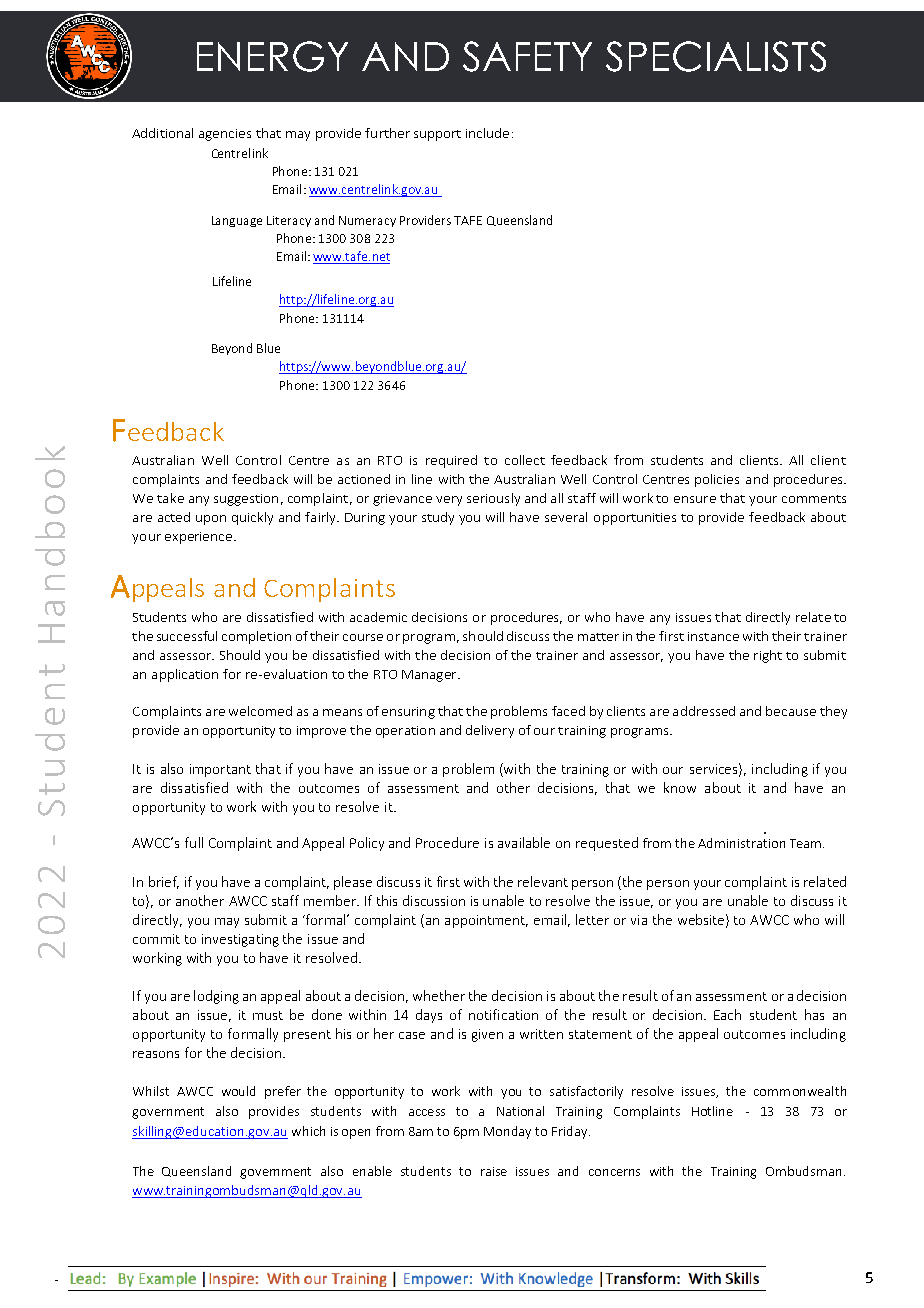 The height and width of the screenshot is (1308, 924). Describe the element at coordinates (487, 133) in the screenshot. I see `include` at that location.
